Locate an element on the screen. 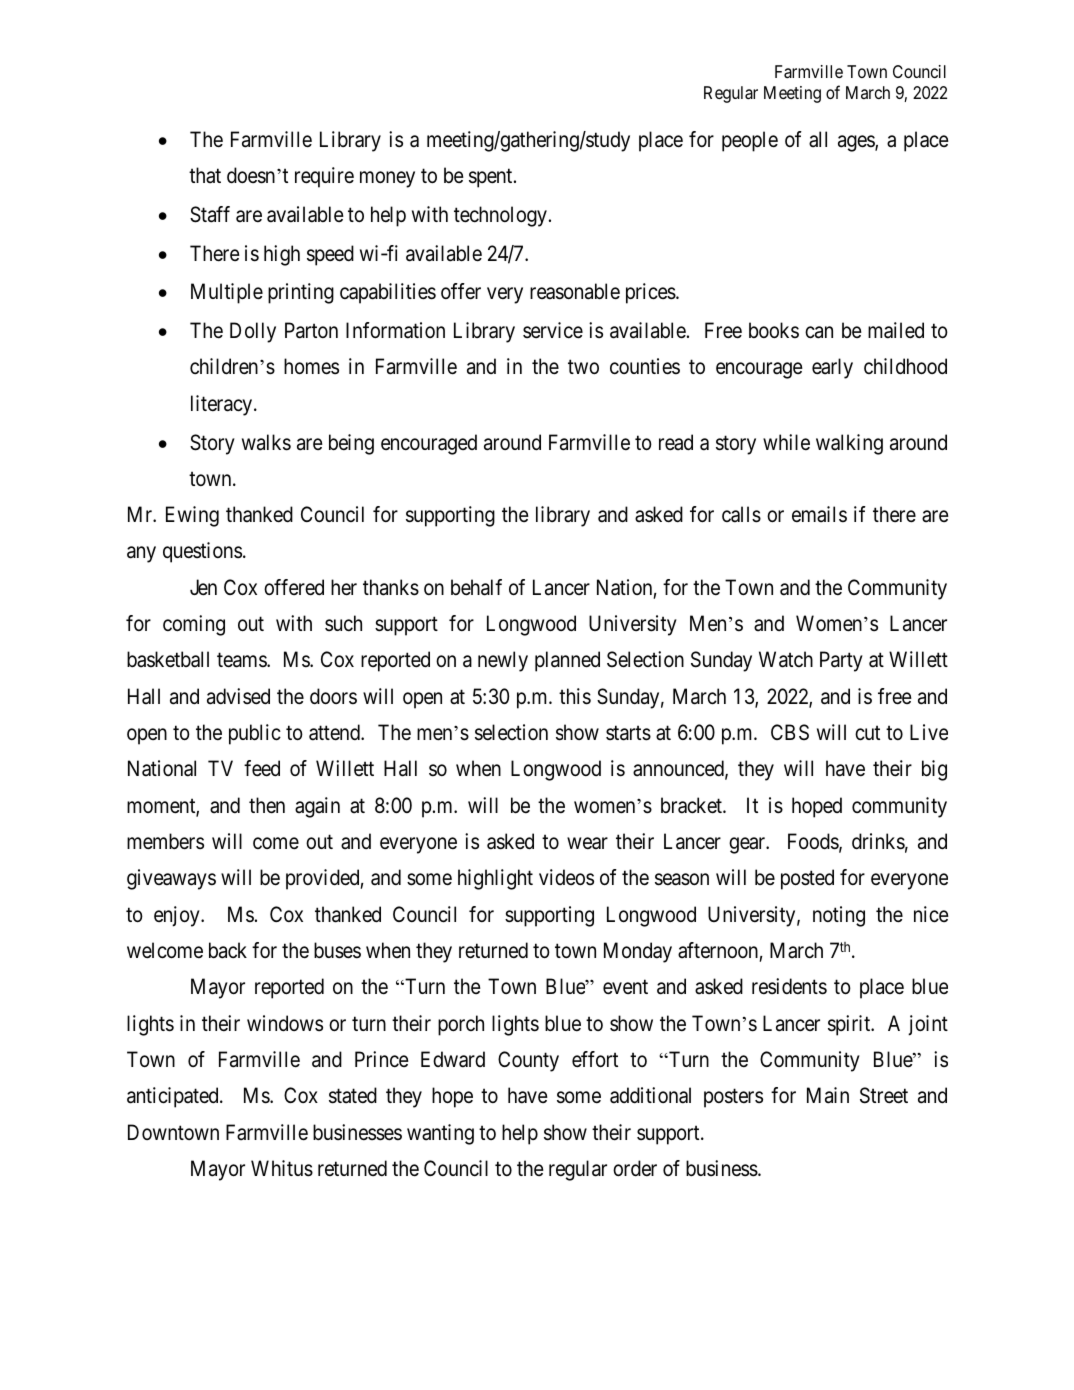 This screenshot has height=1390, width=1074. that is located at coordinates (205, 175).
